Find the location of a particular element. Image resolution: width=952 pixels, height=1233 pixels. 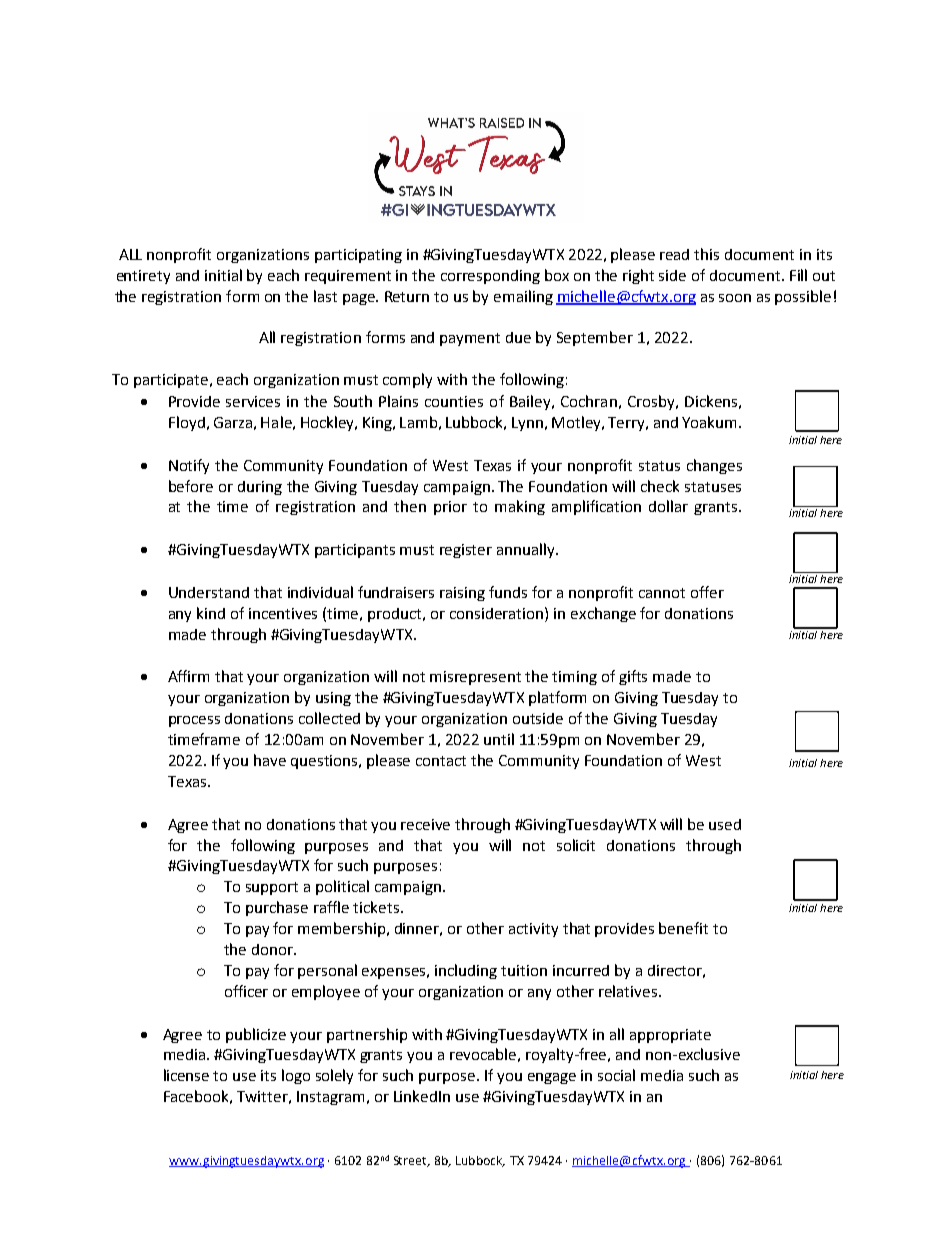

receive is located at coordinates (425, 824).
